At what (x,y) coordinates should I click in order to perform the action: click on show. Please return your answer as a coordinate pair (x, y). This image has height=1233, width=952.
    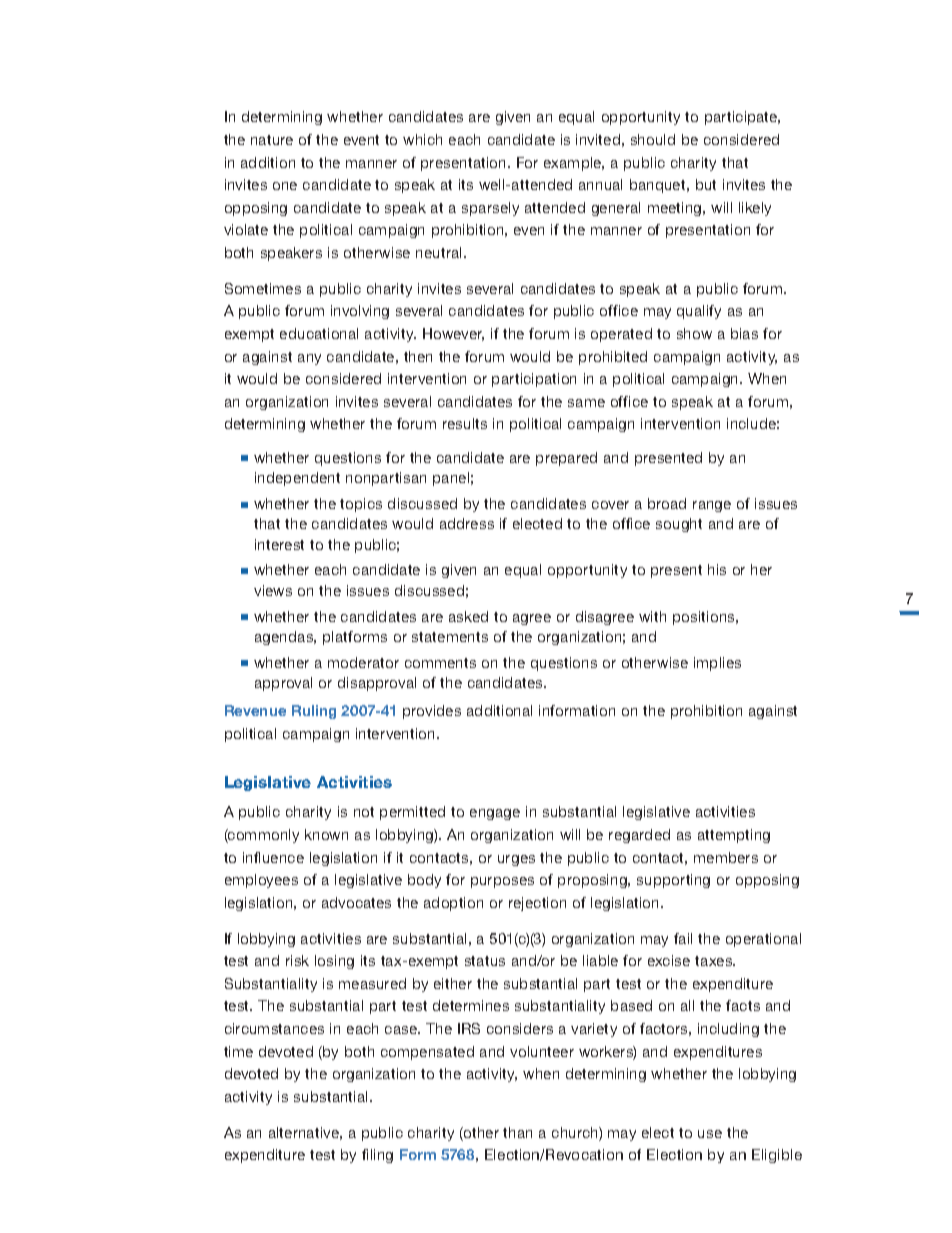
    Looking at the image, I should click on (694, 333).
